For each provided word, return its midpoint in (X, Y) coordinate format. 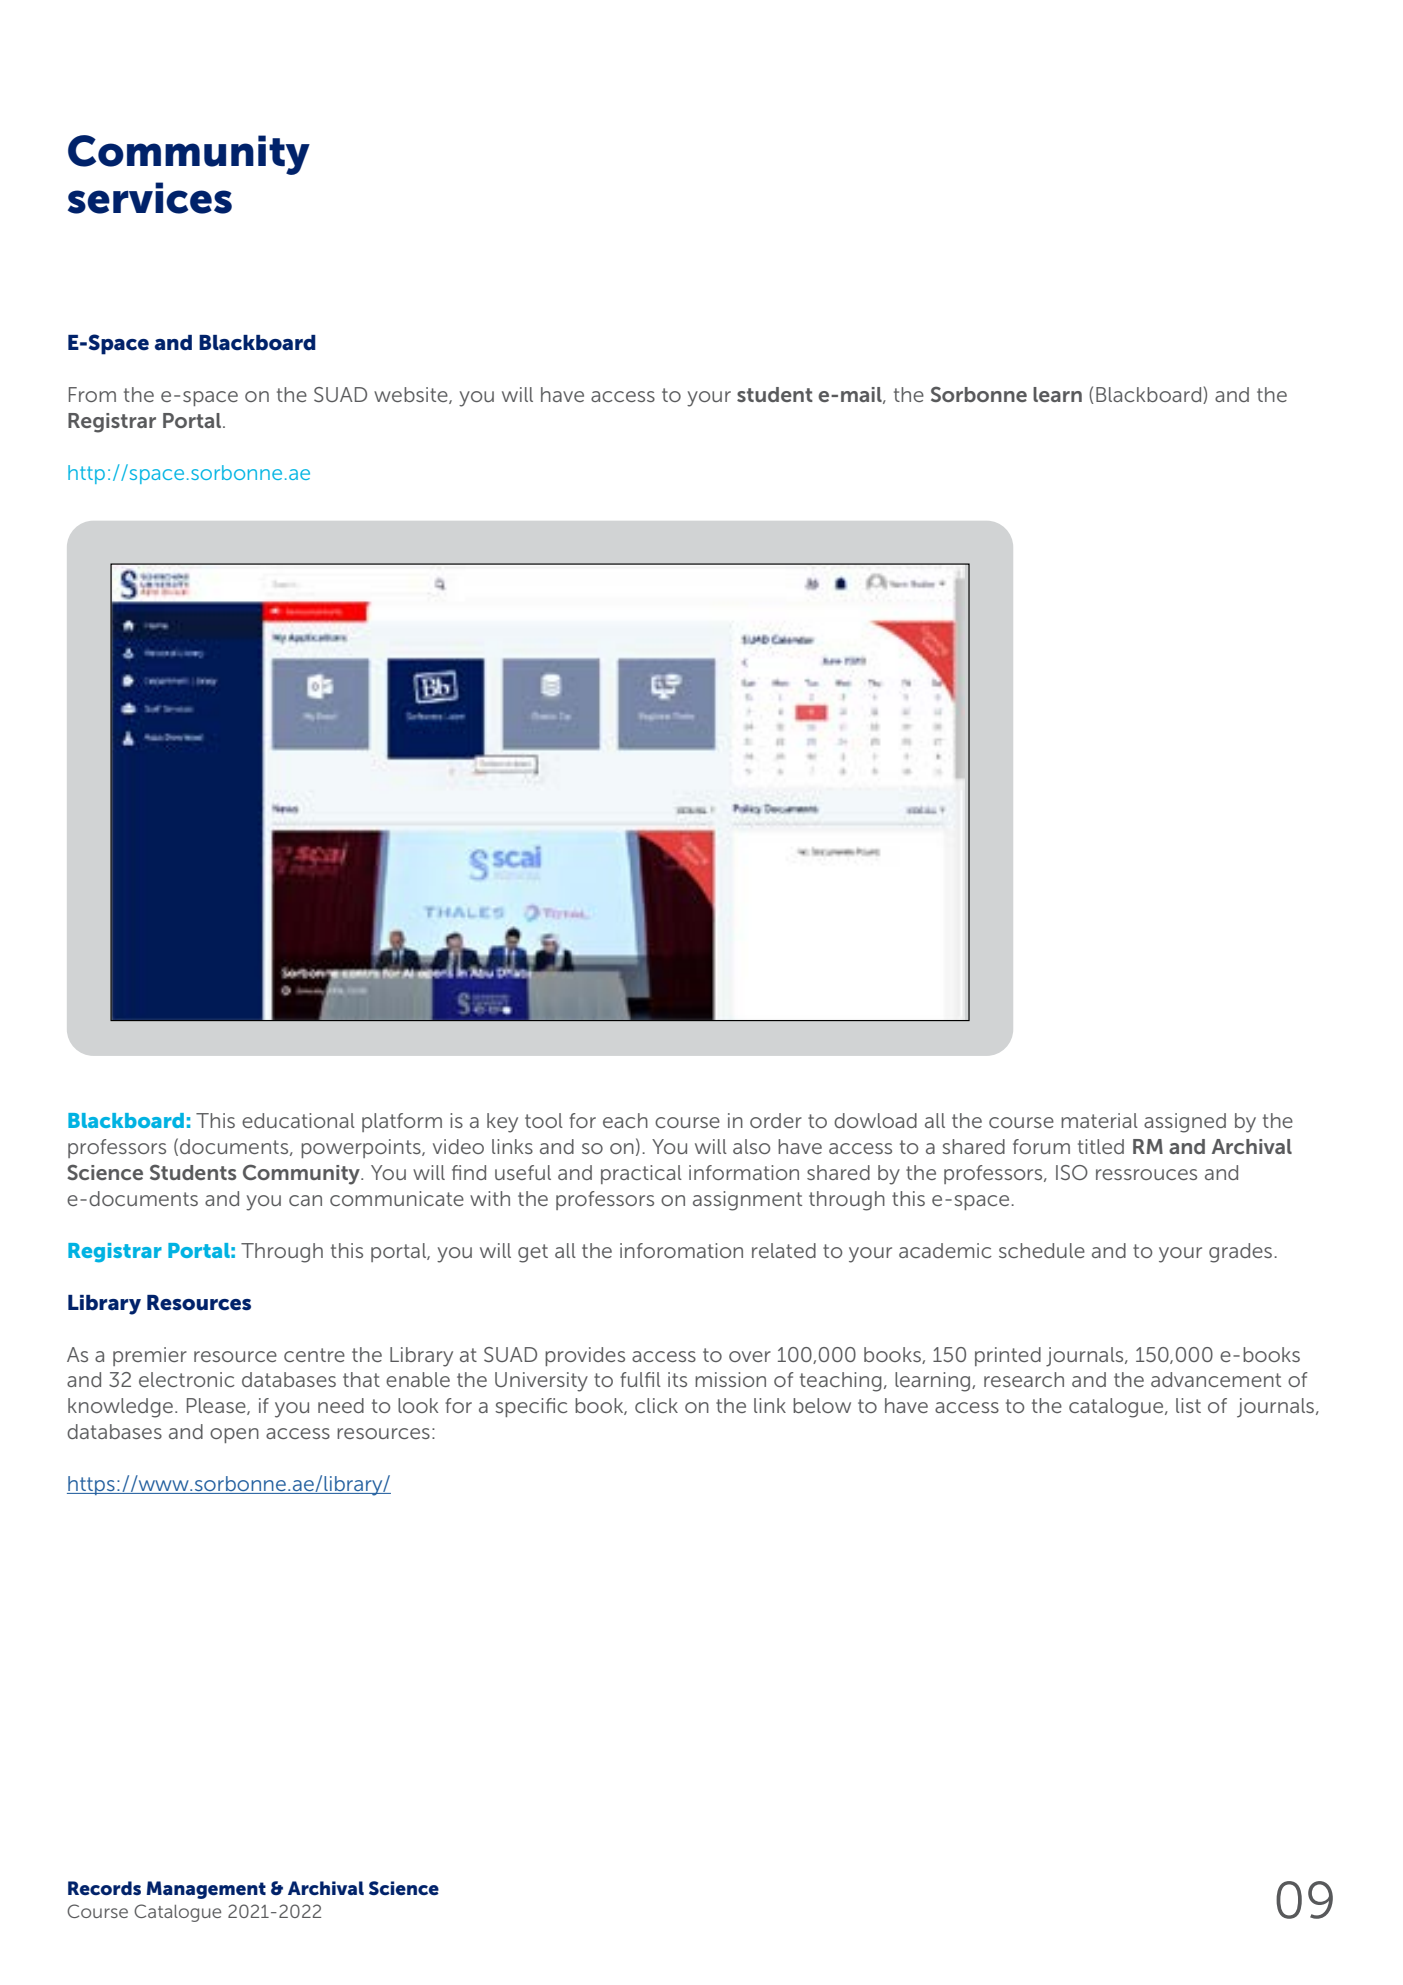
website (412, 395)
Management (206, 1890)
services (150, 198)
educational (298, 1120)
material (1099, 1120)
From (92, 394)
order (776, 1120)
